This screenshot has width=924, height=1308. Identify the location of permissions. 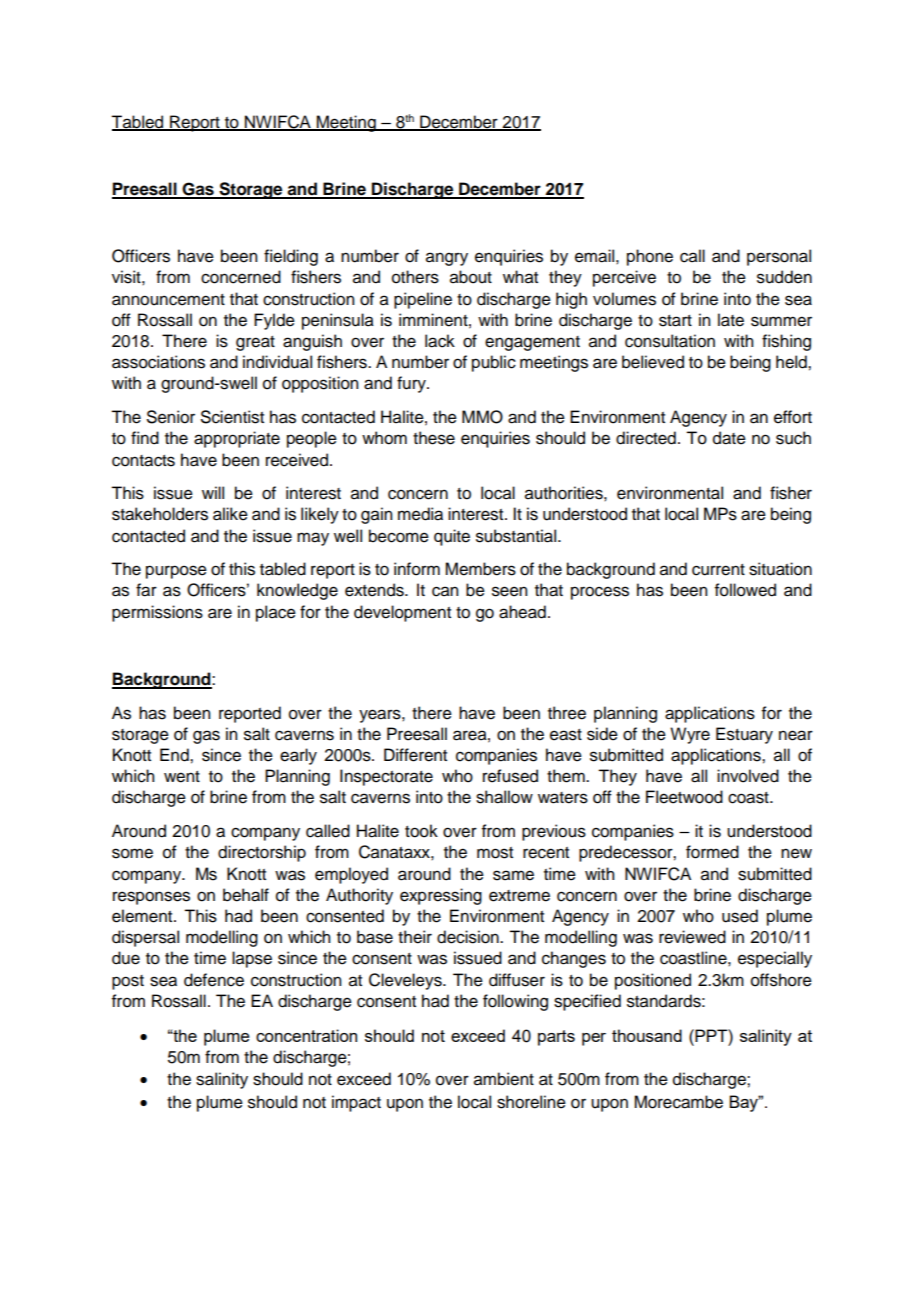
(157, 613).
